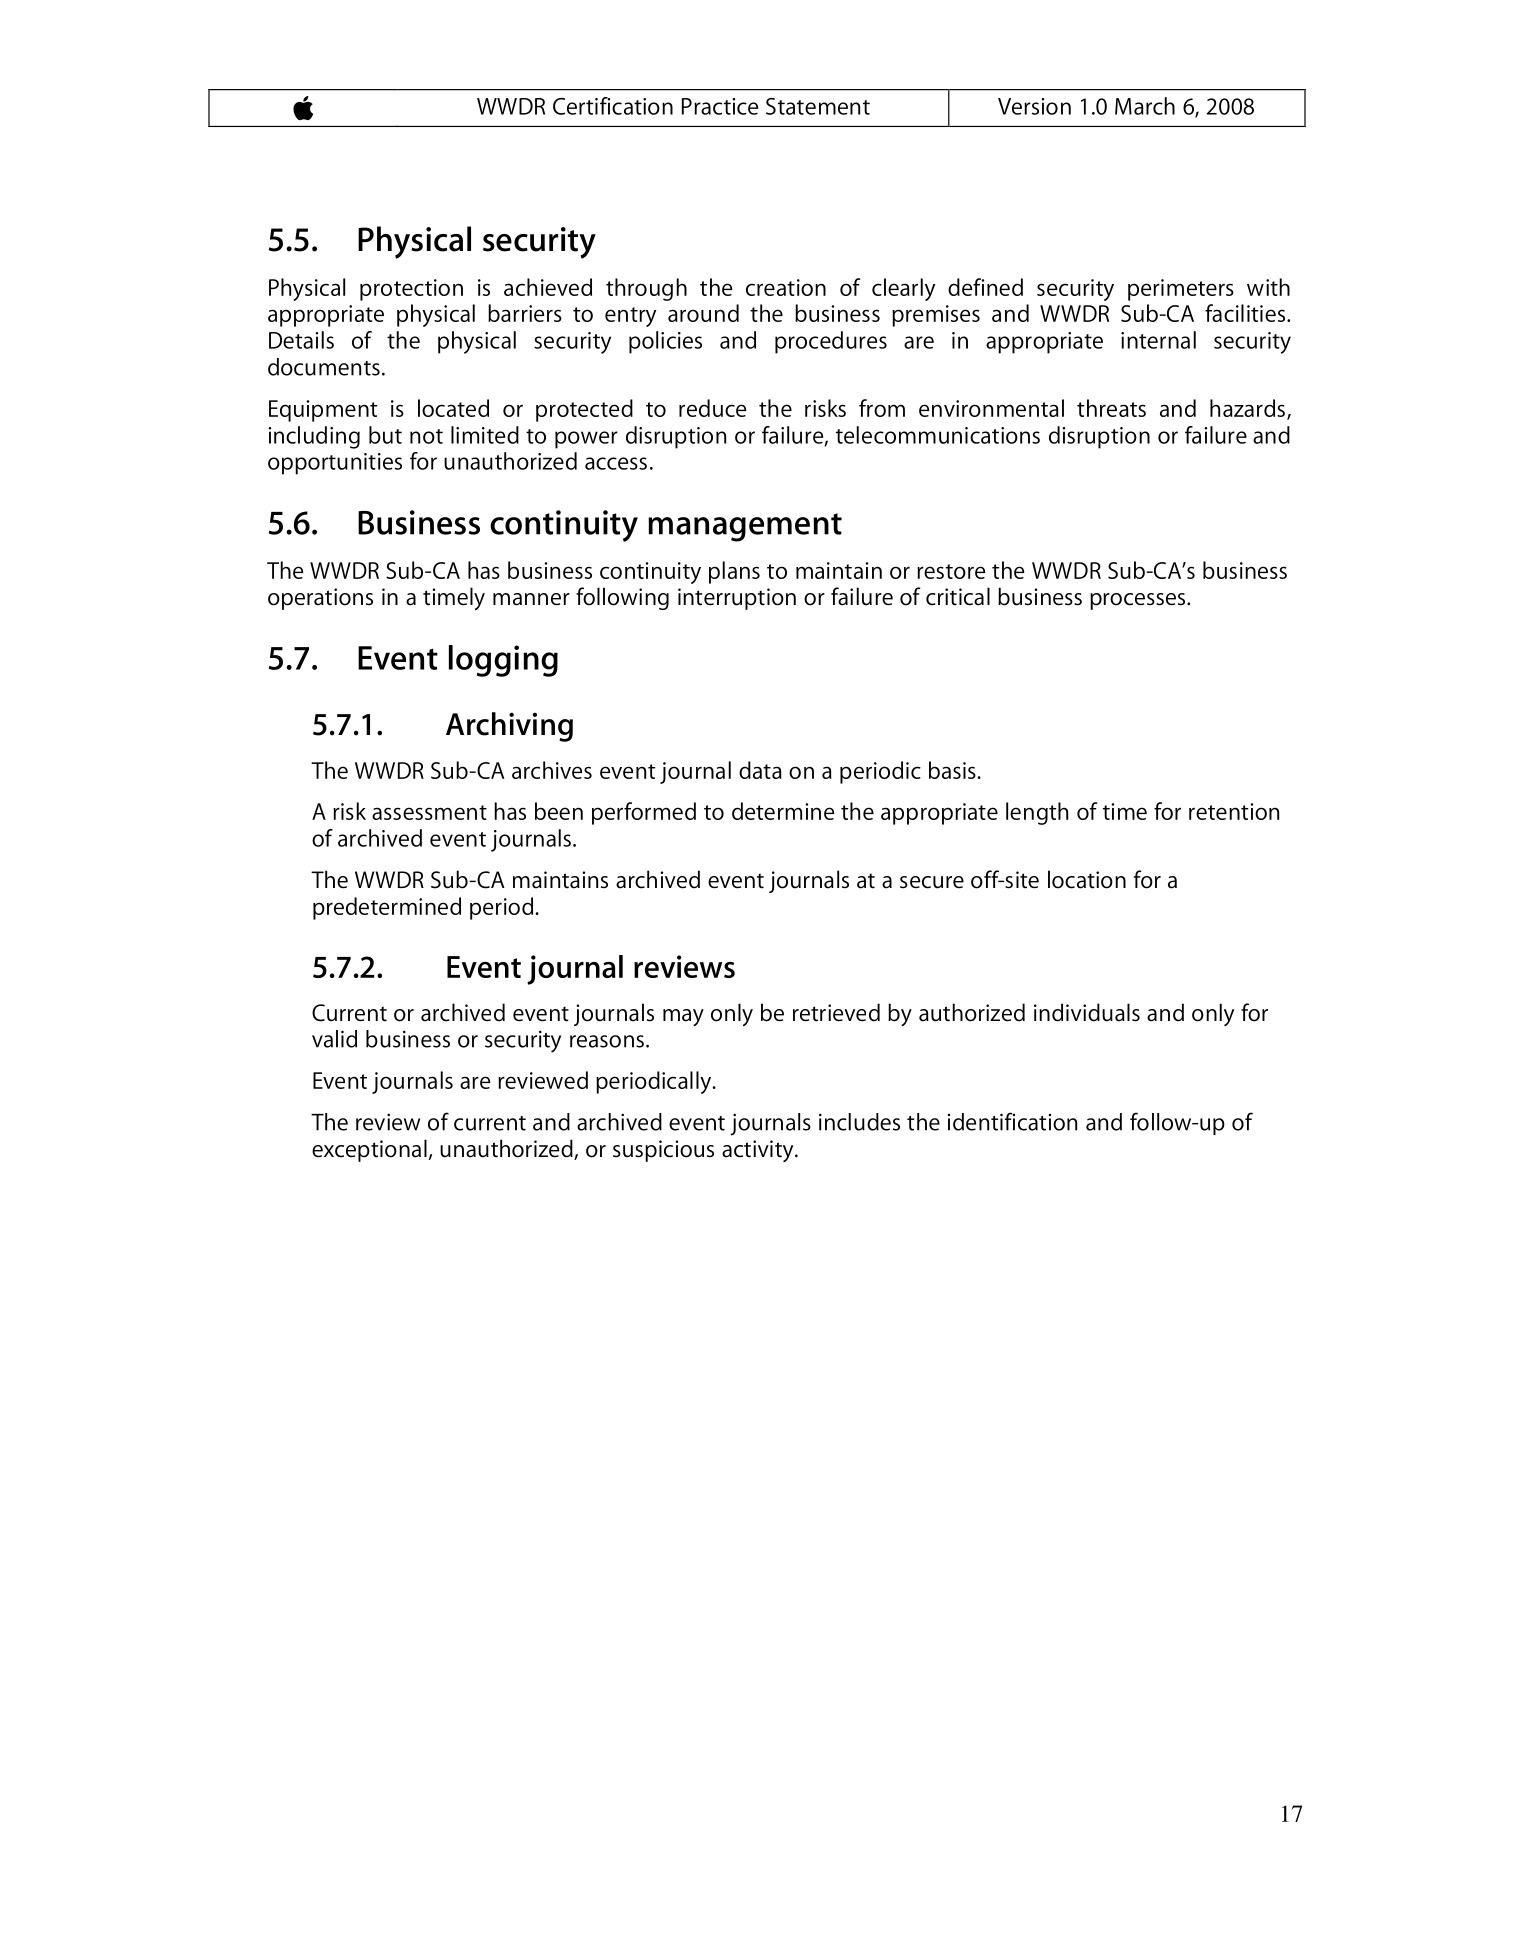 The height and width of the image is (1959, 1514). Describe the element at coordinates (1111, 408) in the image. I see `threats` at that location.
